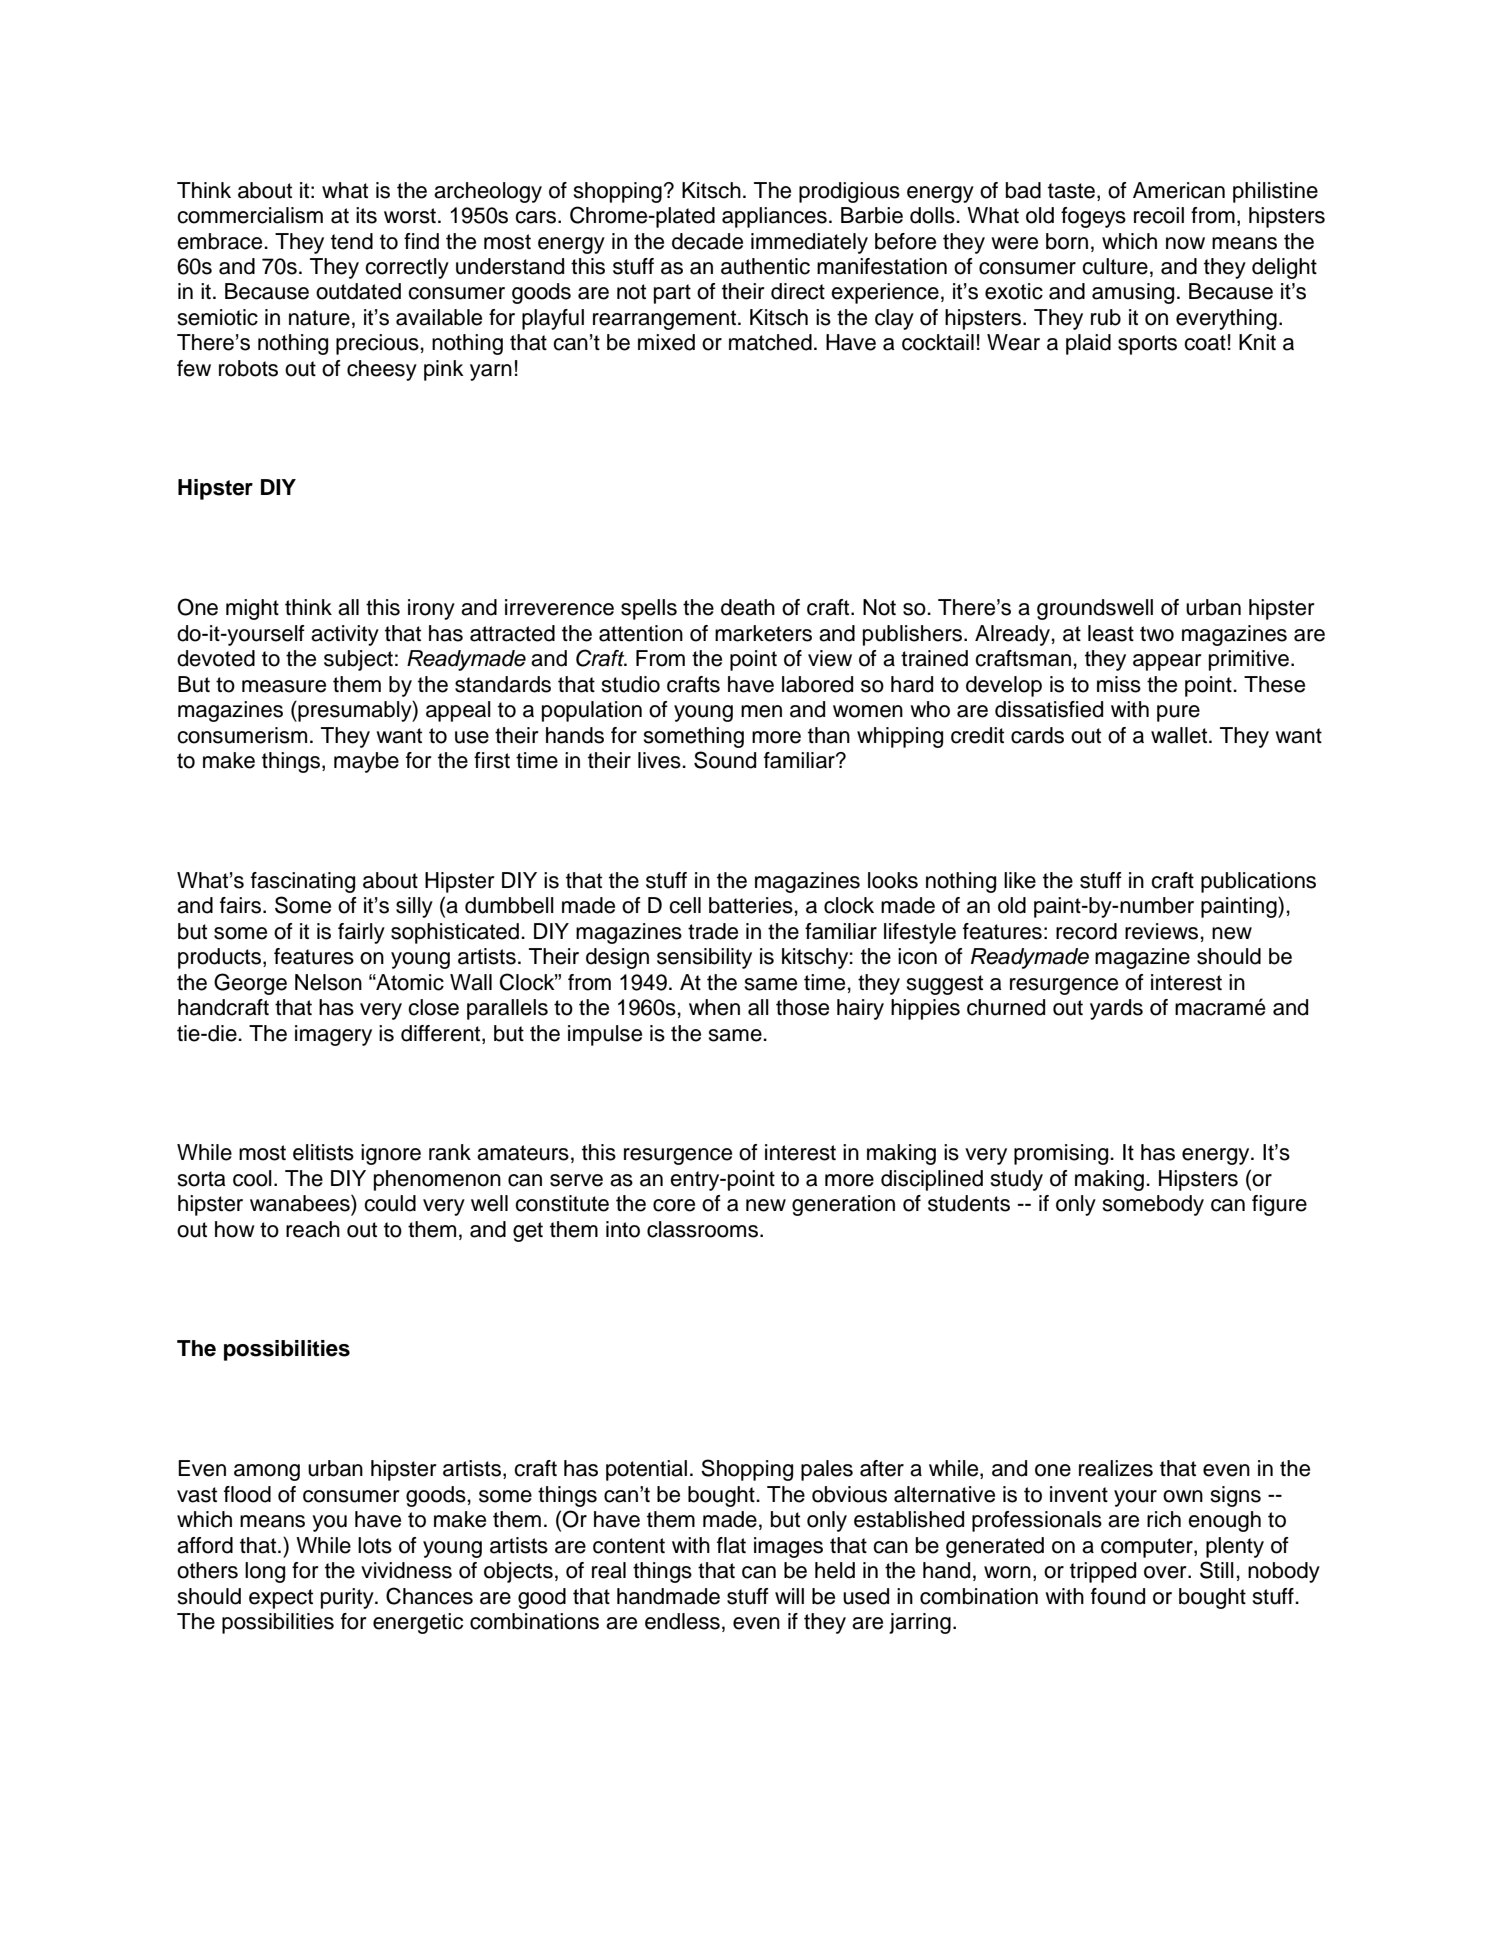 The image size is (1505, 1948). Describe the element at coordinates (323, 1152) in the page. I see `elitists` at that location.
